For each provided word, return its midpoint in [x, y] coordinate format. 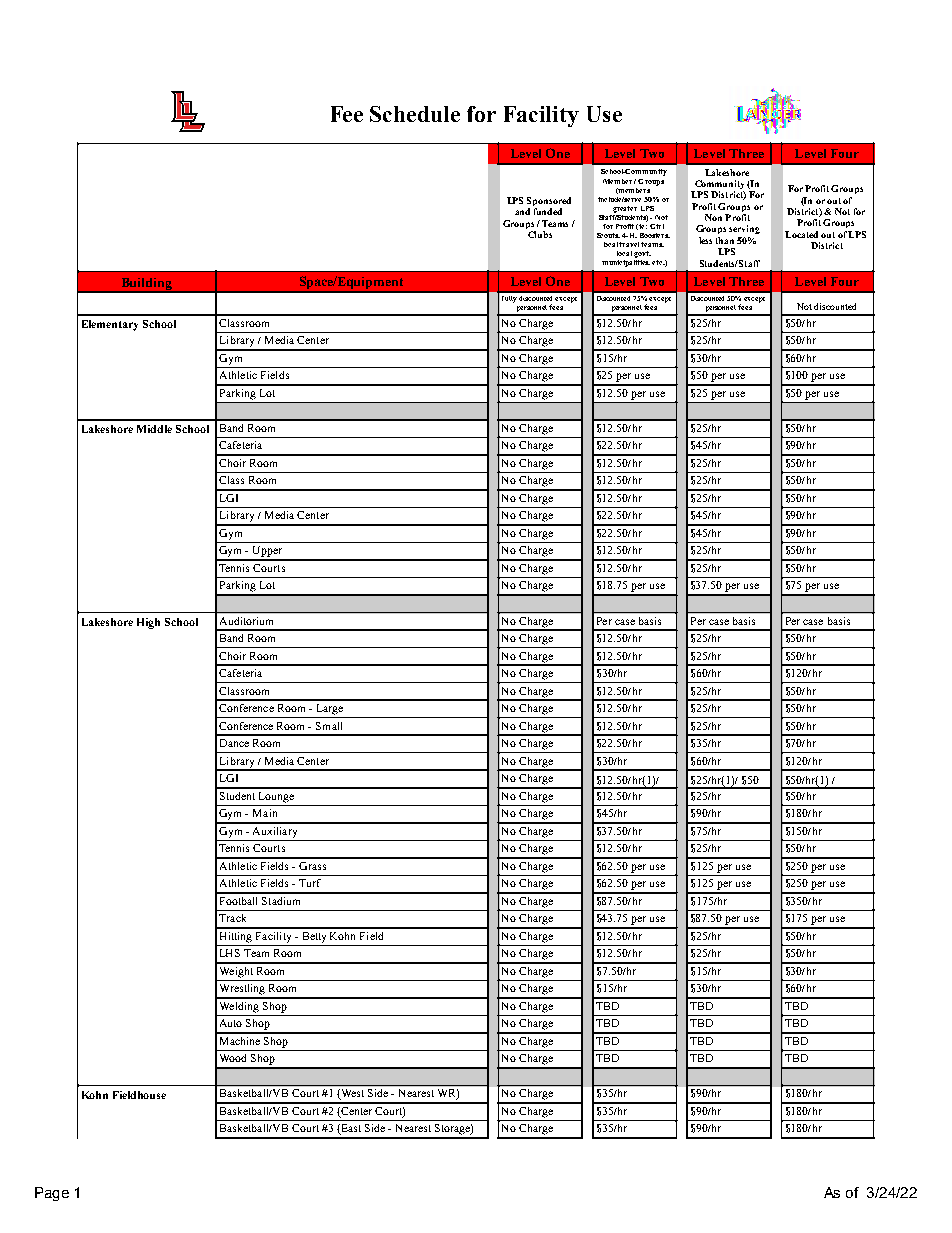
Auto [231, 1023]
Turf [310, 883]
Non [713, 217]
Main [265, 813]
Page [52, 1194]
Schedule [415, 114]
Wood [233, 1058]
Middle [154, 429]
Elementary [110, 325]
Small [329, 726]
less [705, 240]
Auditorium [246, 621]
